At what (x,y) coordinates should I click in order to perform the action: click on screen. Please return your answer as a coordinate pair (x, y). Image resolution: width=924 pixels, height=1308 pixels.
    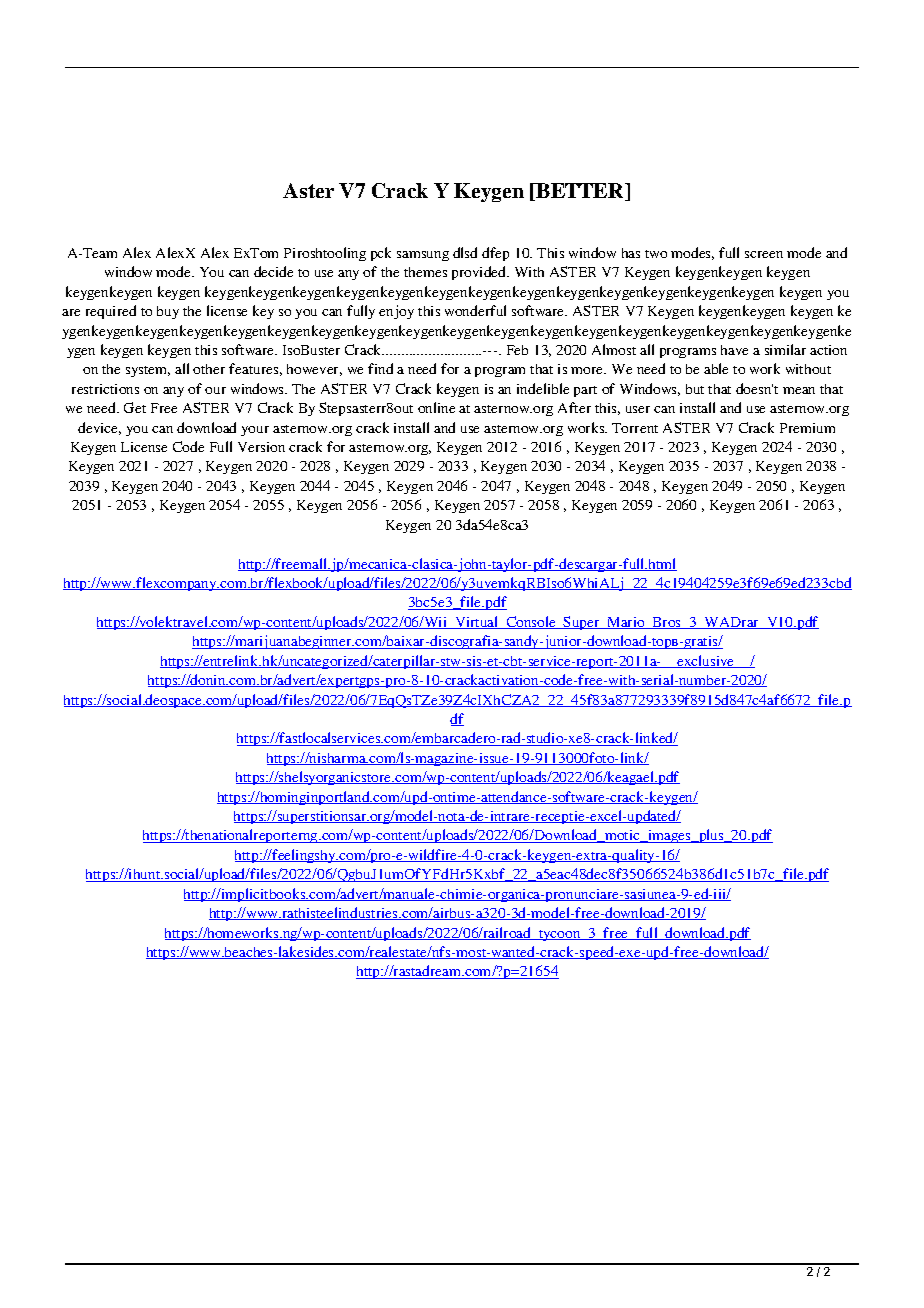
    Looking at the image, I should click on (764, 254).
